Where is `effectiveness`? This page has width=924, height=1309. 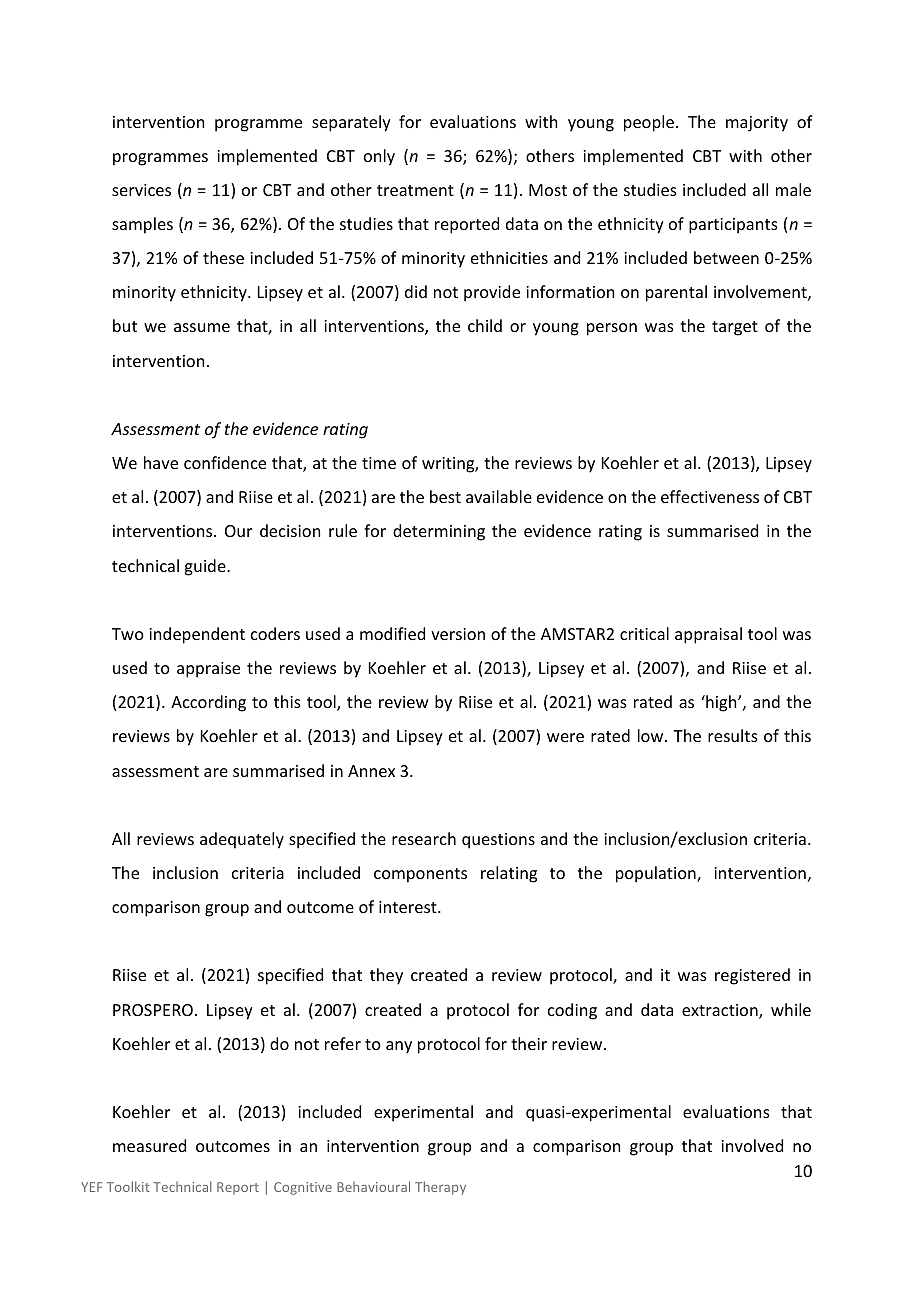
effectiveness is located at coordinates (710, 496).
